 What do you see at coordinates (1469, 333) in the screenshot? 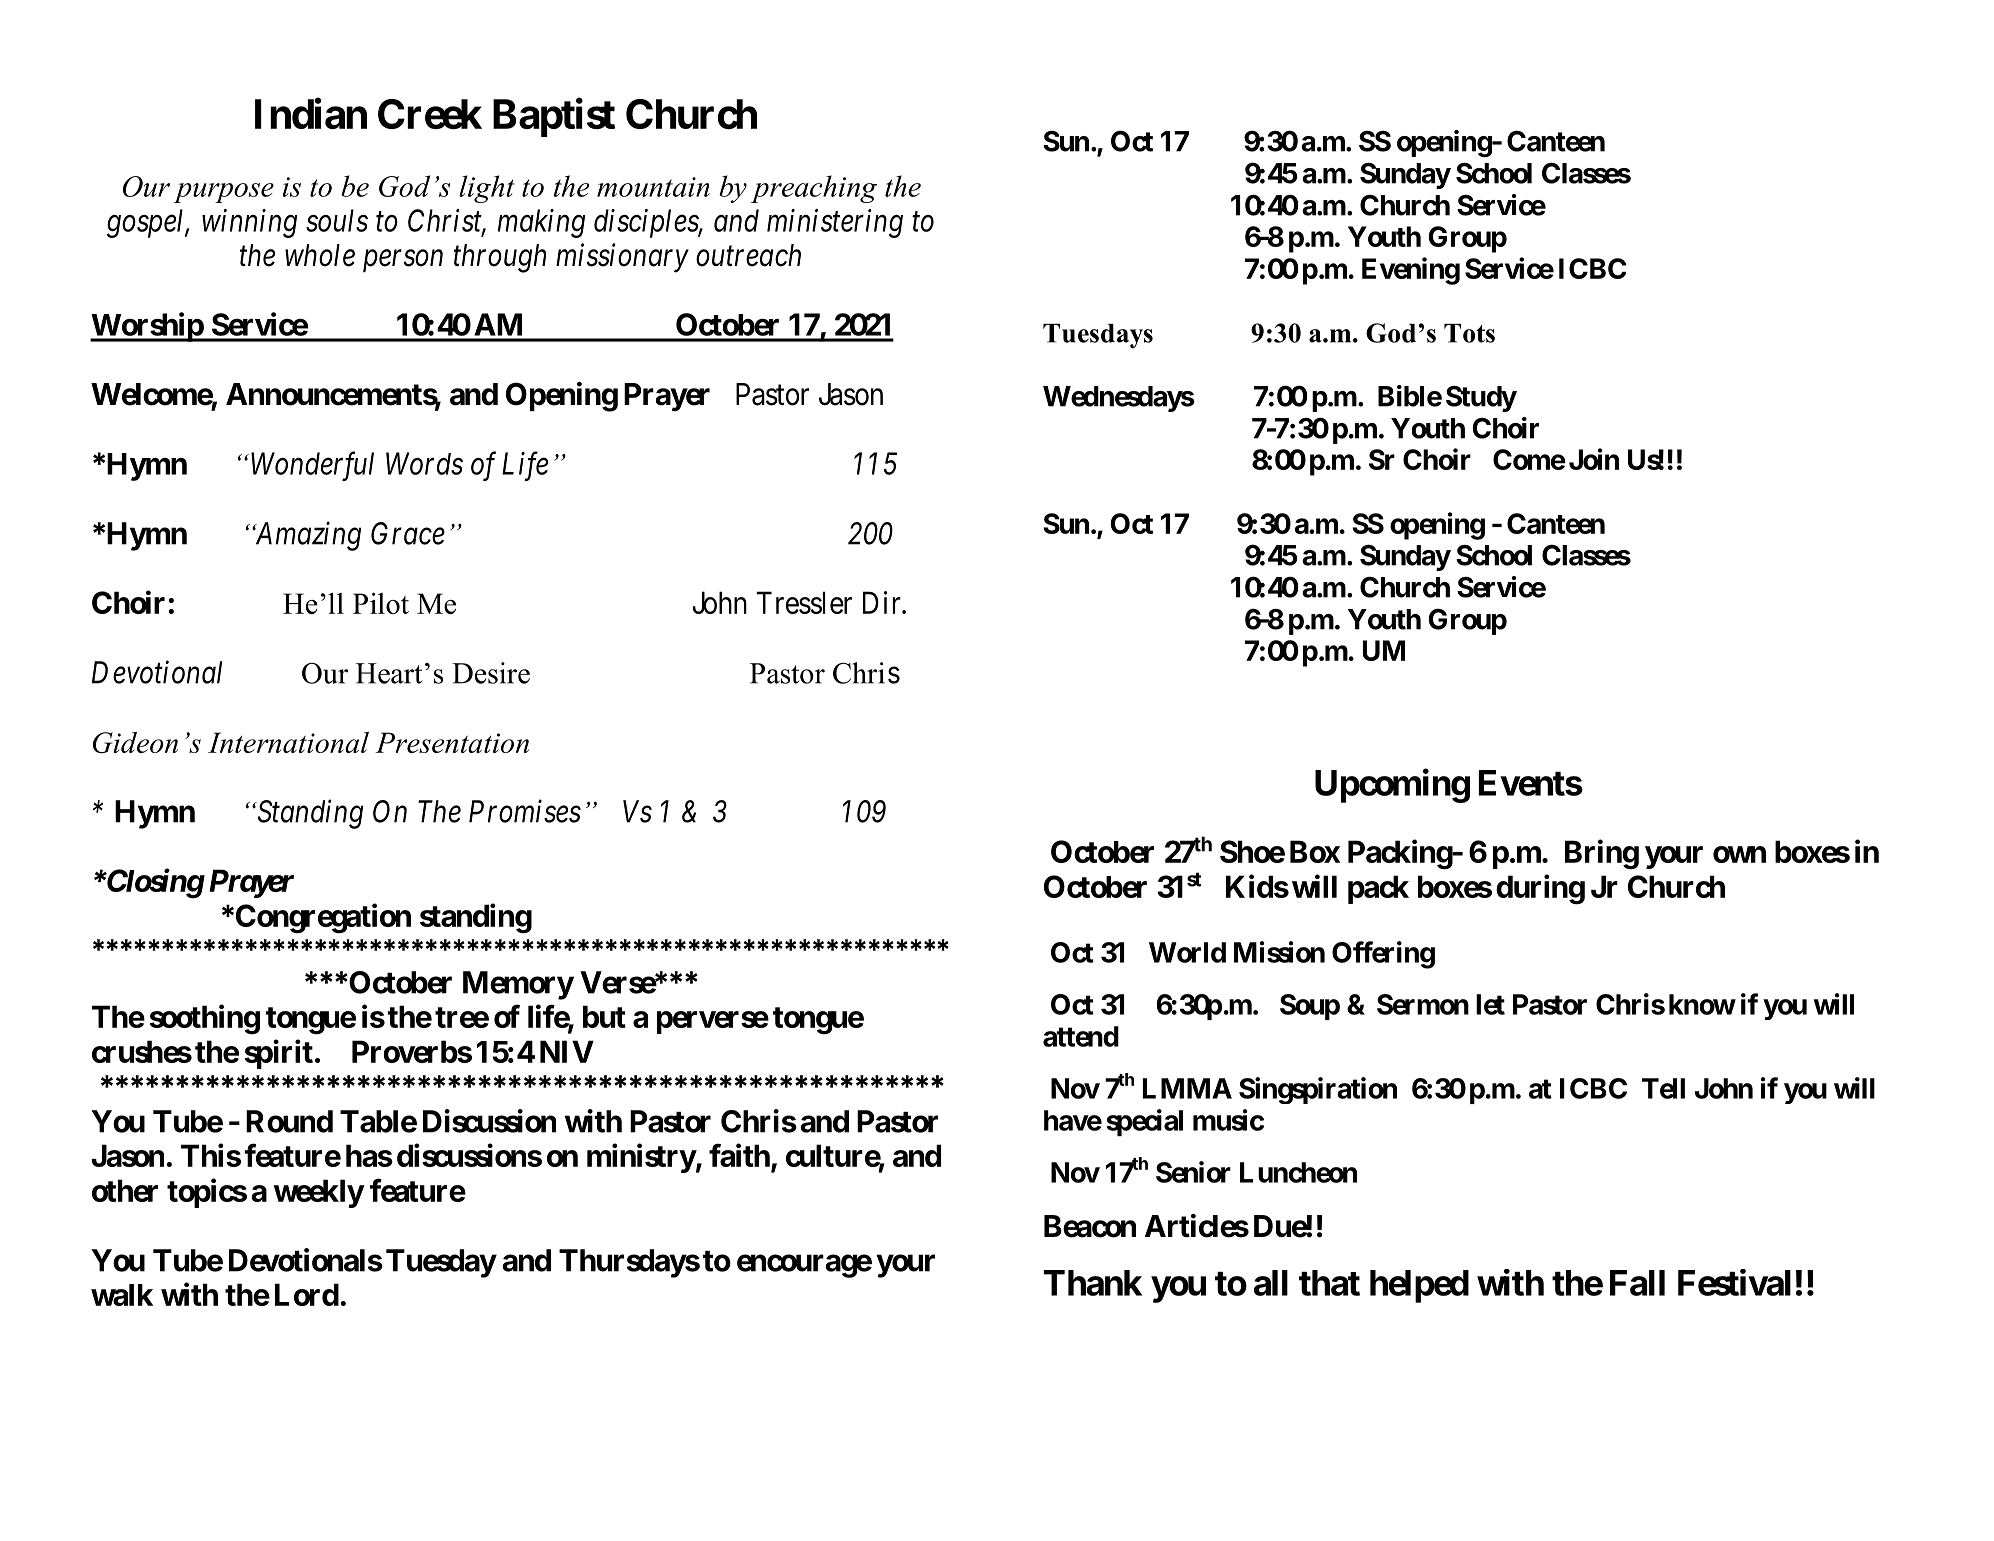
I see `Tots` at bounding box center [1469, 333].
